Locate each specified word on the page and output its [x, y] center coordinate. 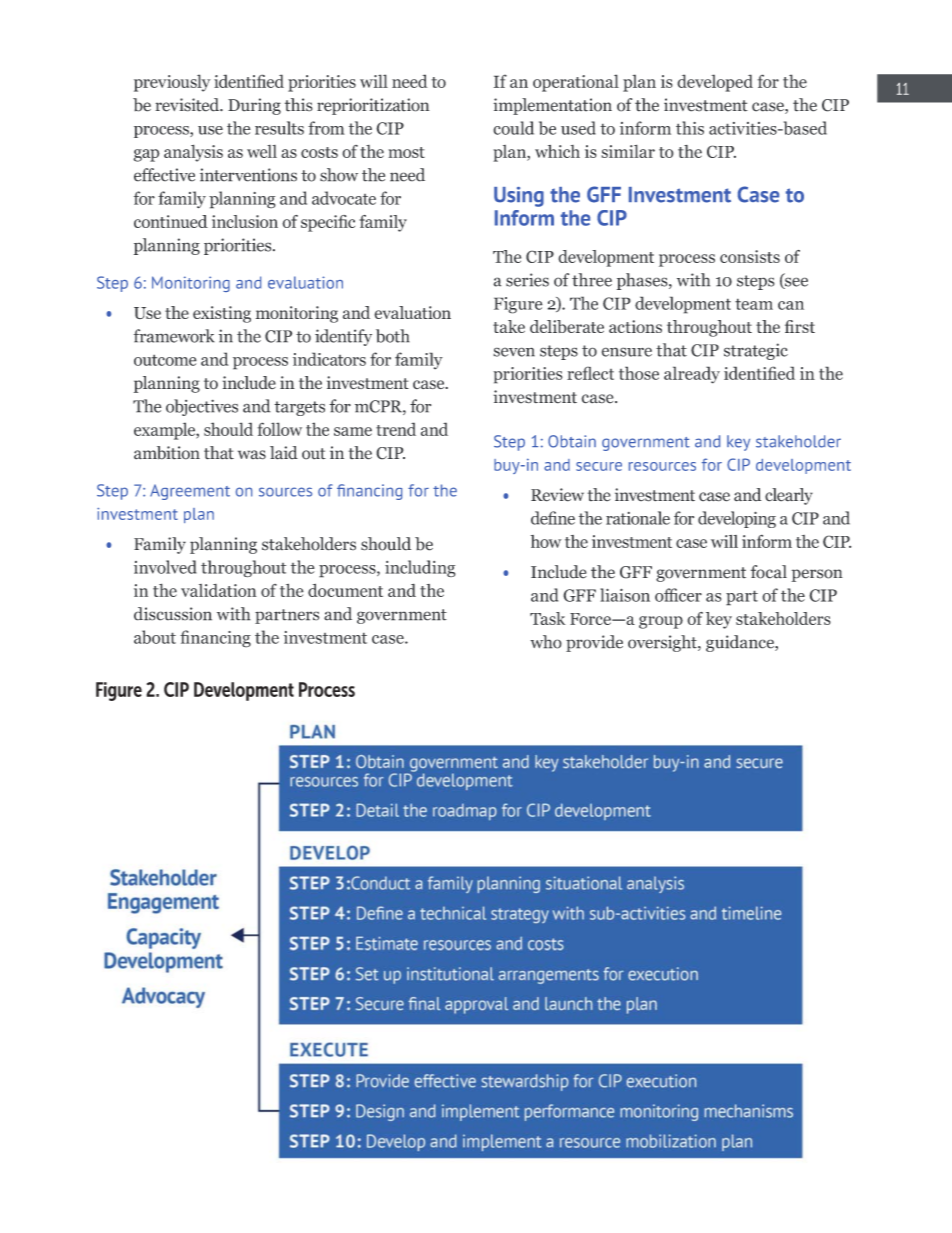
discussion [173, 614]
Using [519, 197]
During [254, 106]
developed [715, 83]
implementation [552, 106]
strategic [756, 351]
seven [514, 352]
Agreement [190, 492]
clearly [789, 496]
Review [557, 495]
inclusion [245, 221]
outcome [165, 360]
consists [750, 256]
